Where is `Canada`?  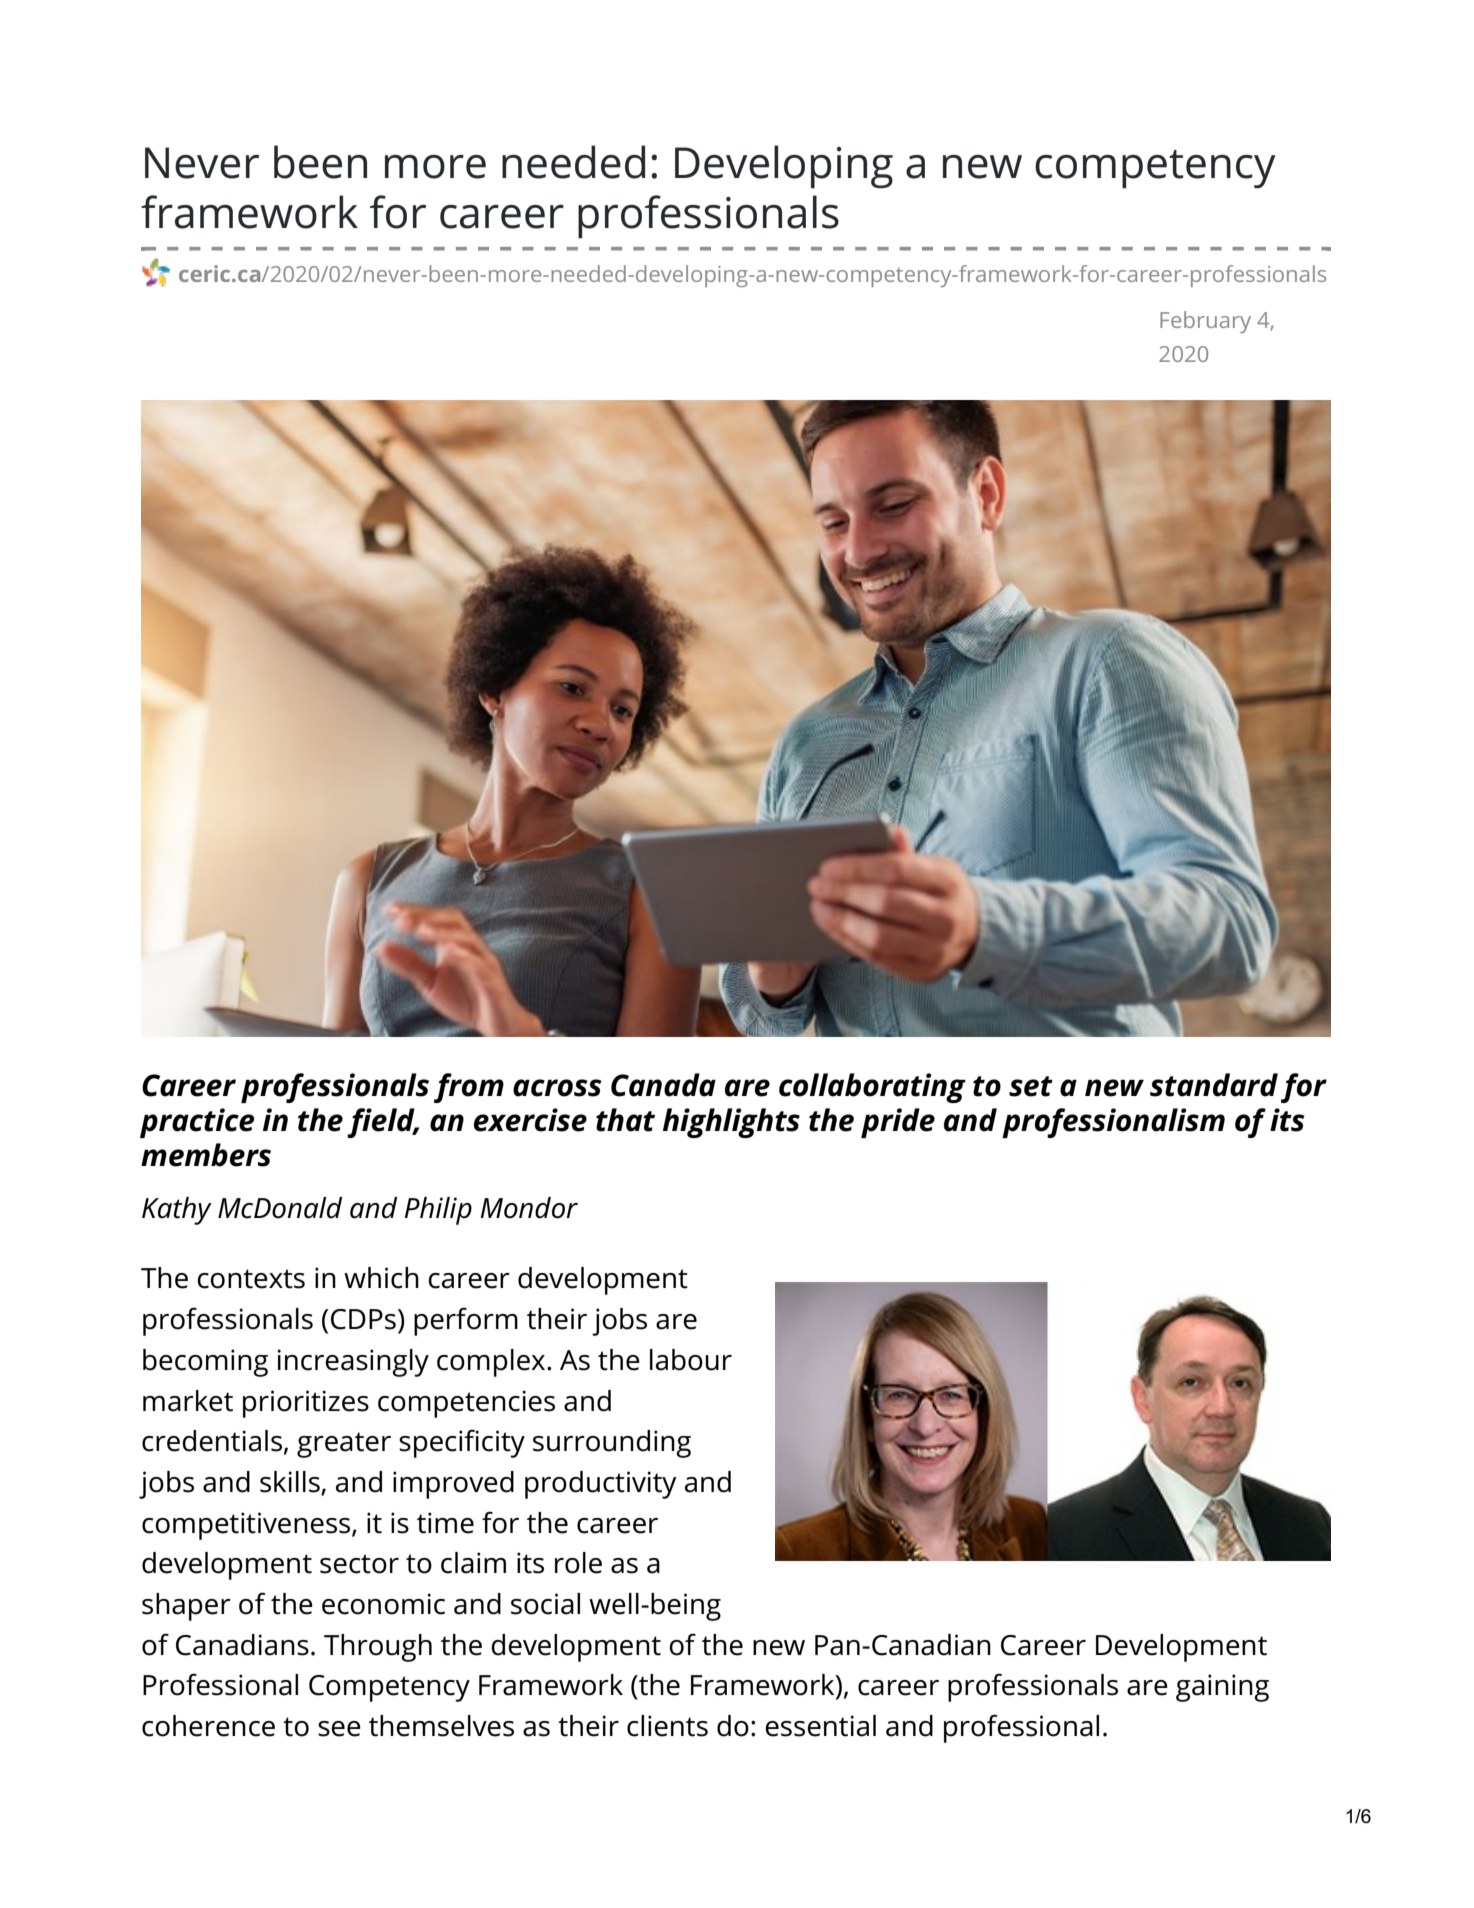 Canada is located at coordinates (663, 1085).
